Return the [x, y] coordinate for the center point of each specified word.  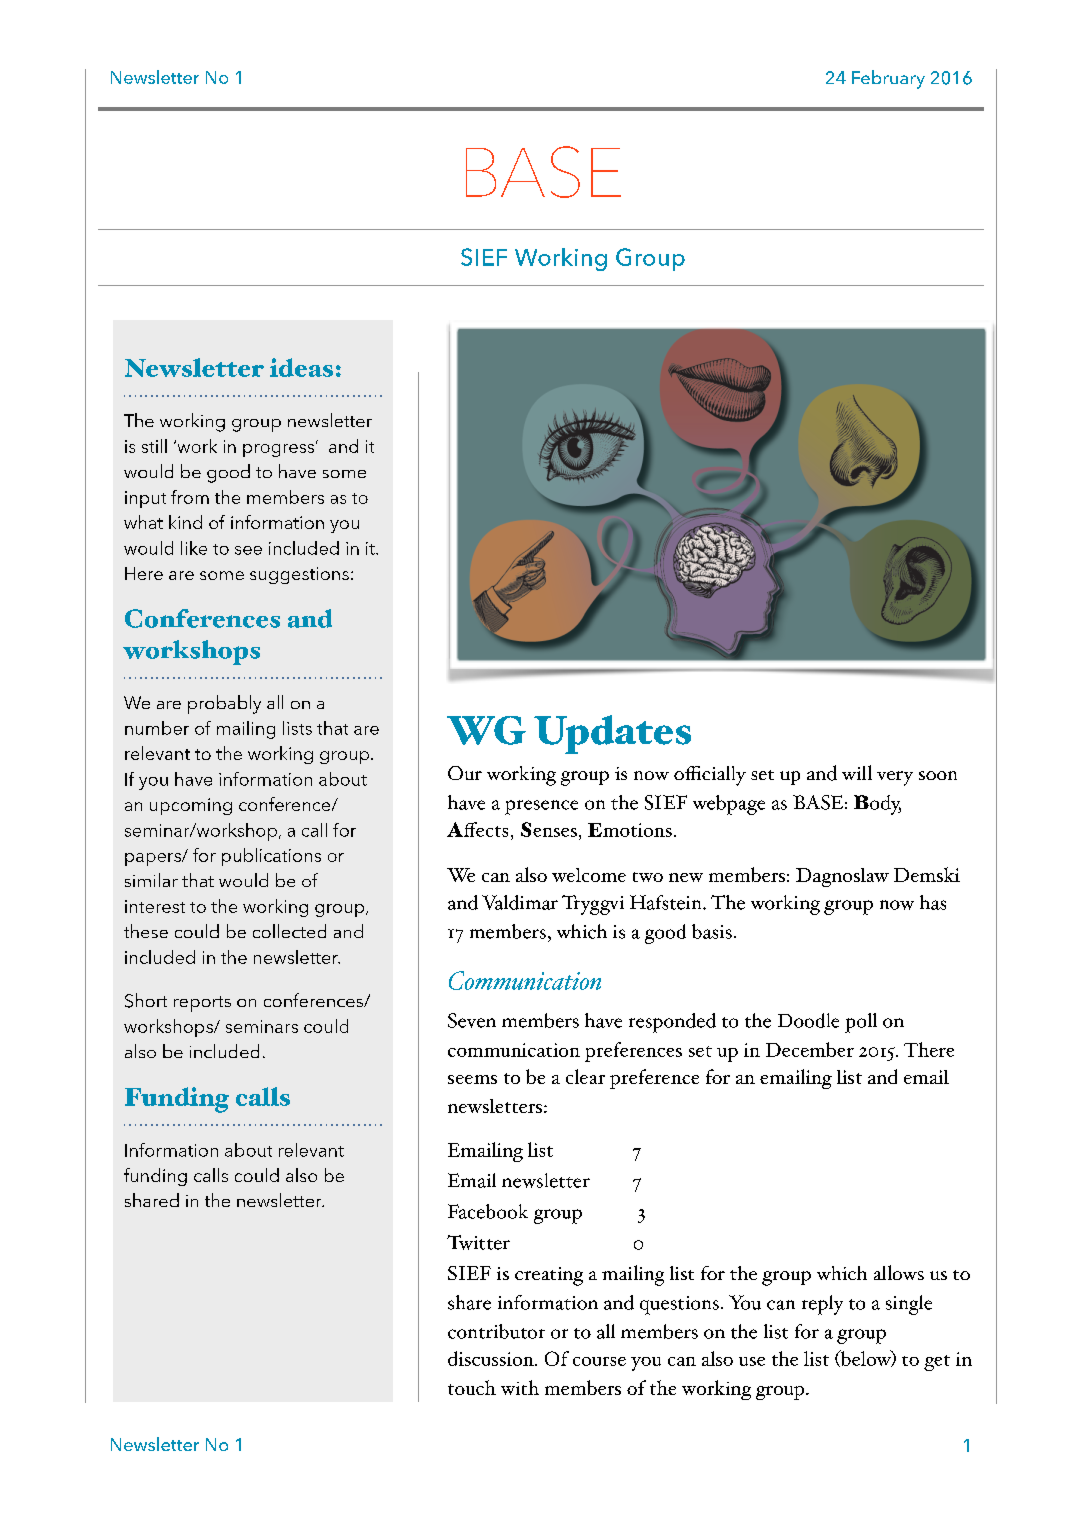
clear [585, 1076]
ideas [301, 367]
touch [472, 1387]
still [154, 446]
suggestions [299, 575]
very [895, 778]
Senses [549, 829]
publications [271, 857]
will [857, 772]
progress [278, 450]
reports [202, 1004]
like [194, 548]
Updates [612, 734]
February [888, 79]
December [810, 1049]
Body [877, 805]
